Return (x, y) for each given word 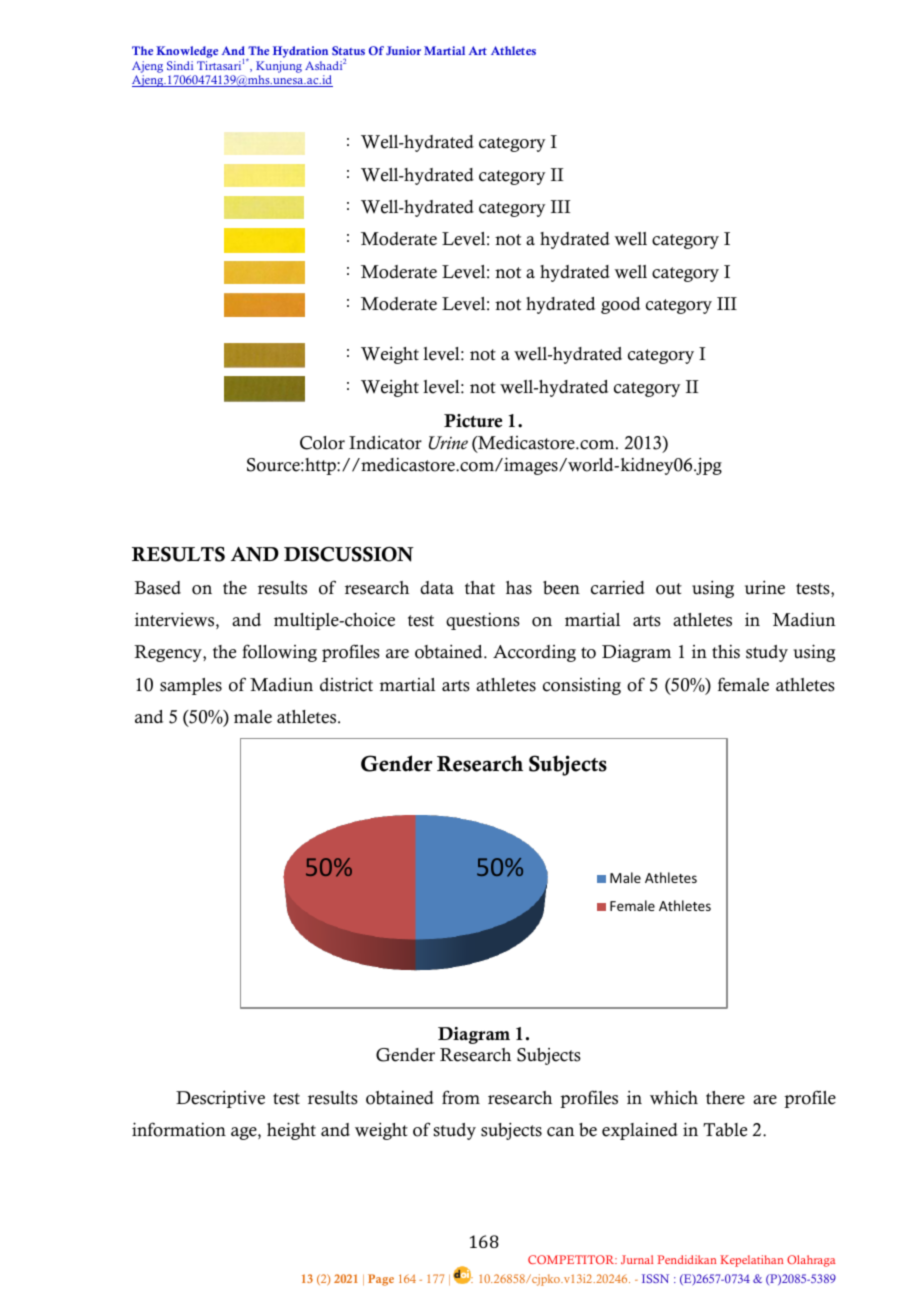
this (726, 651)
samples (191, 686)
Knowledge (187, 52)
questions (483, 621)
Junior (403, 50)
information (179, 1129)
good (620, 305)
